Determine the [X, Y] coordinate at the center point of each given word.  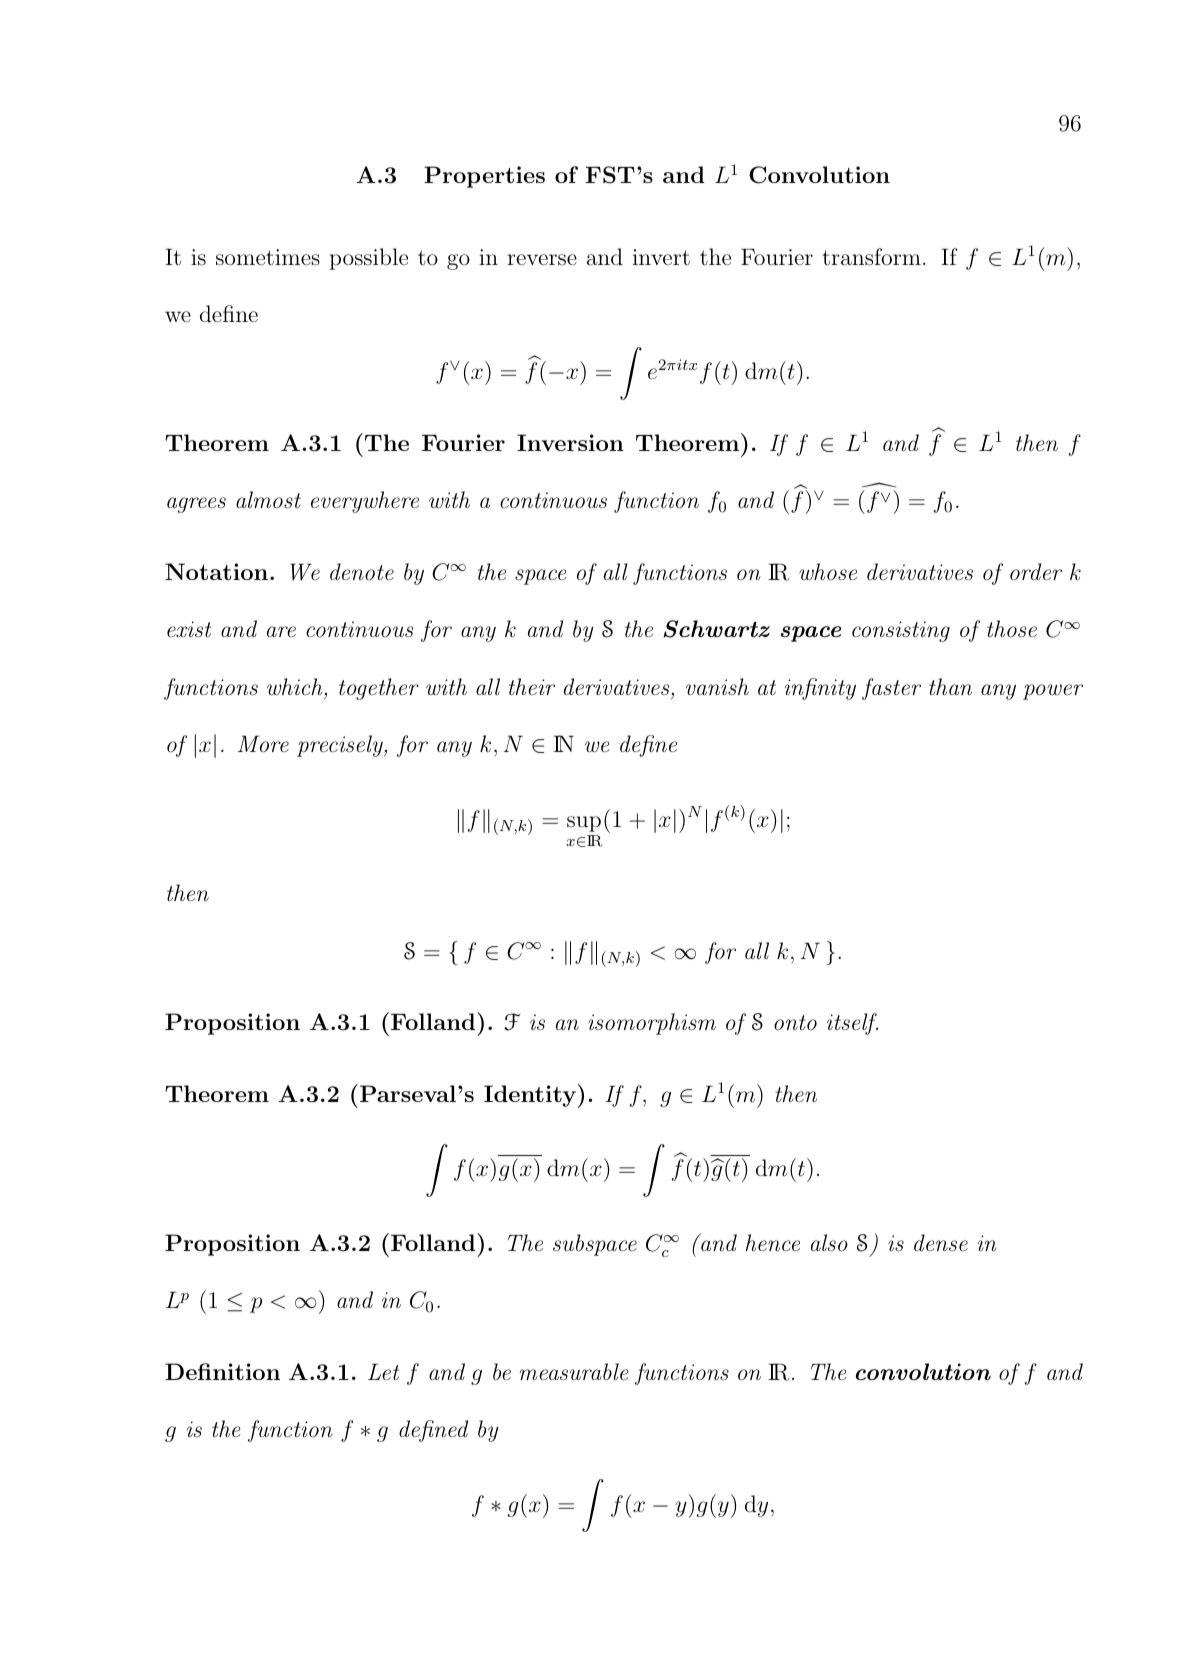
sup [584, 824]
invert [661, 257]
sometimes [268, 257]
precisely [341, 746]
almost [268, 500]
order [1036, 571]
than [950, 686]
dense [941, 1242]
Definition [222, 1371]
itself [852, 1024]
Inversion [570, 442]
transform [871, 257]
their [532, 686]
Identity [530, 1096]
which [295, 687]
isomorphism [652, 1024]
